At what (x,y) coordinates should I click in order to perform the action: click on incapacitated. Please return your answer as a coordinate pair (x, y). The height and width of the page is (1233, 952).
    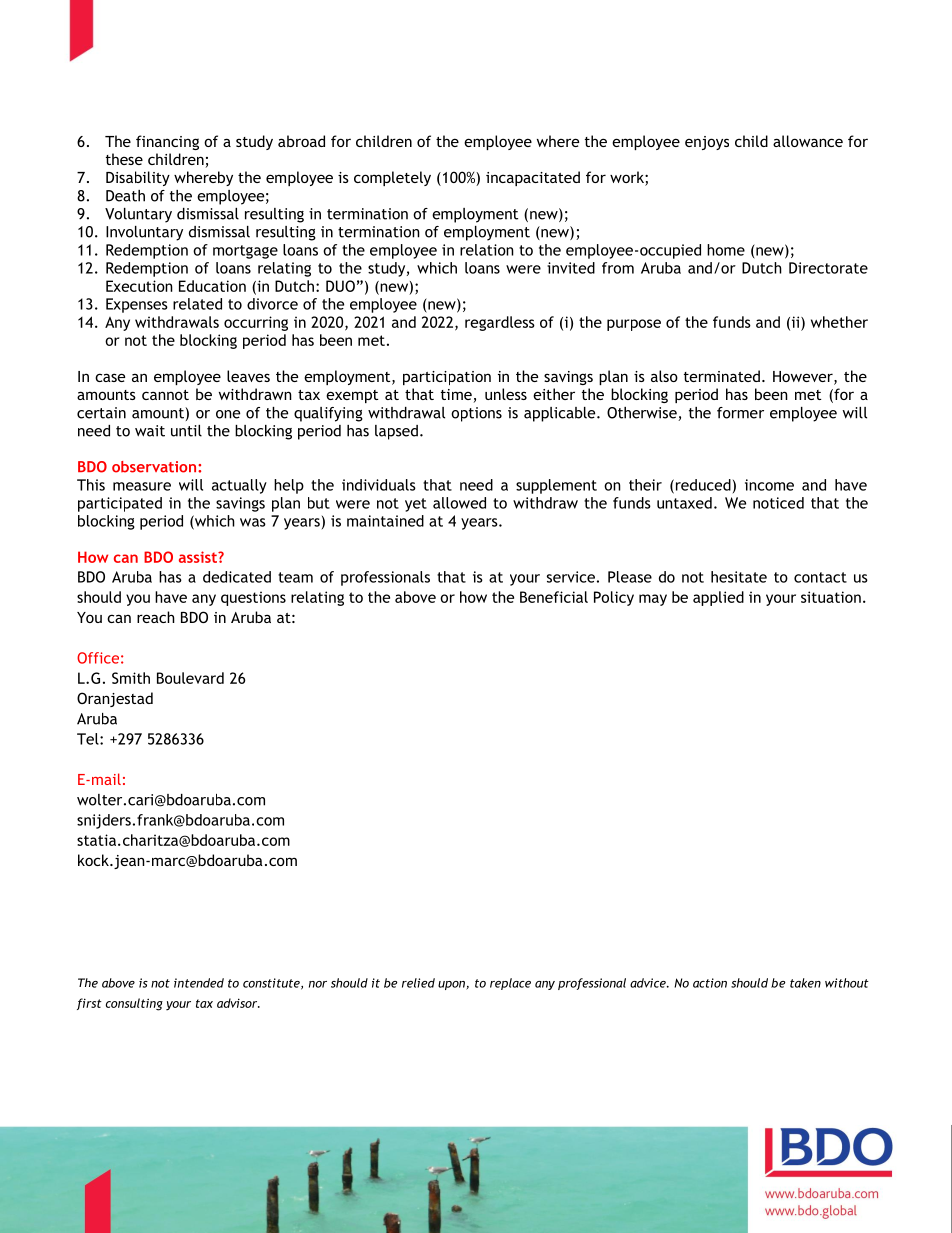
    Looking at the image, I should click on (533, 178).
